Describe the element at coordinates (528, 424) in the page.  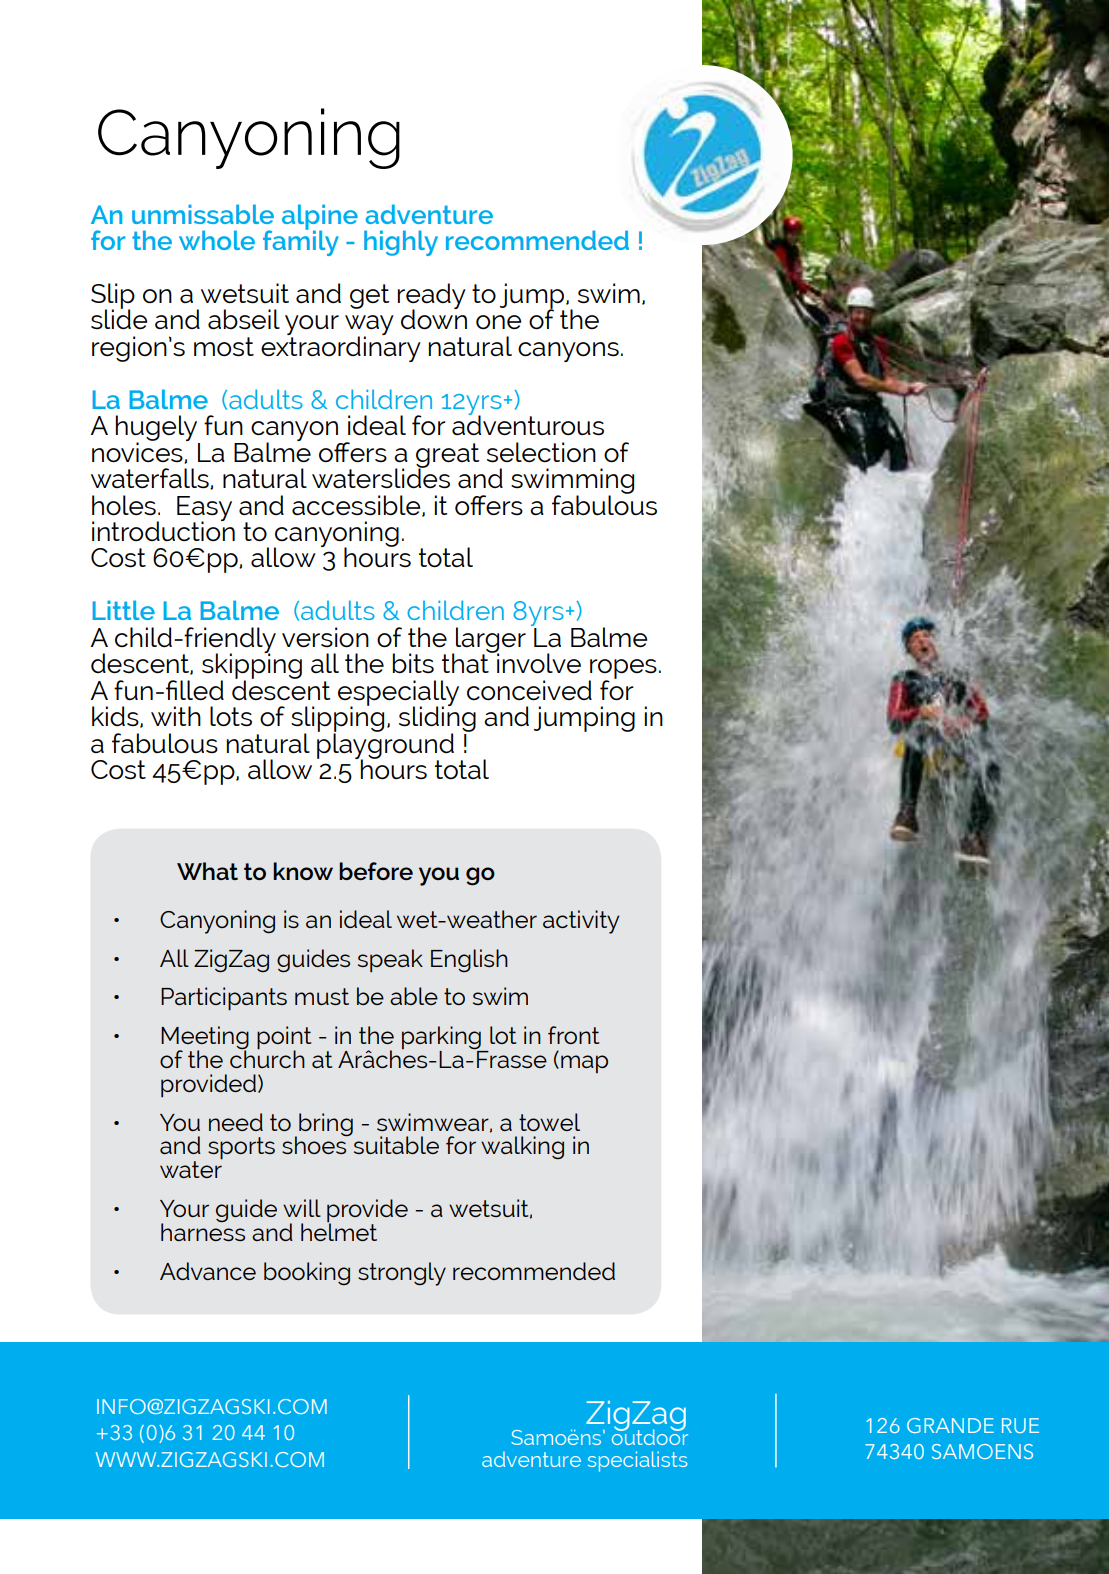
I see `adventurous` at that location.
